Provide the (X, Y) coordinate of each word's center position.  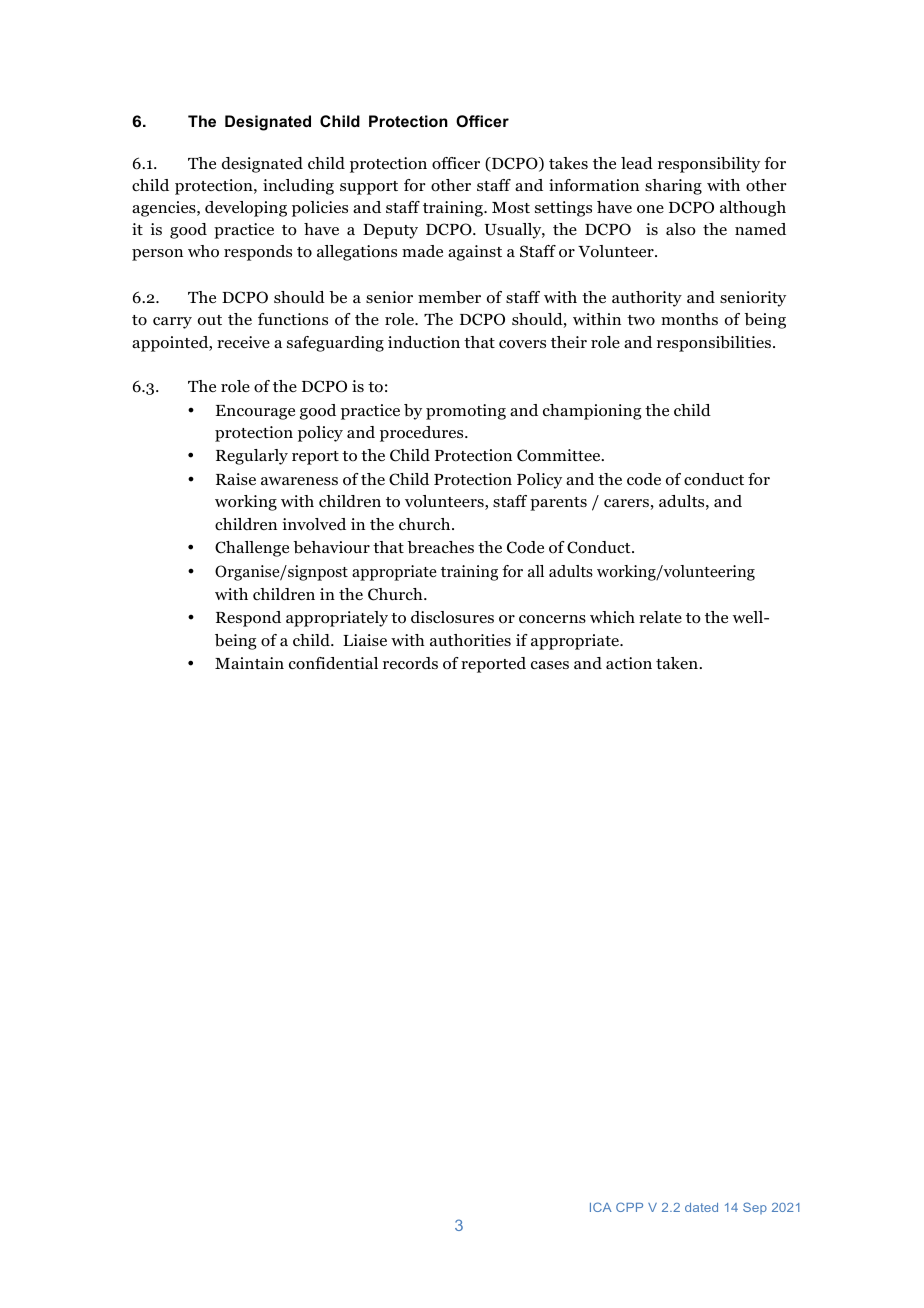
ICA (601, 1207)
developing (246, 209)
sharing (673, 187)
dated (701, 1207)
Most (511, 208)
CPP (629, 1207)
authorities (470, 640)
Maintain (249, 663)
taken (677, 663)
